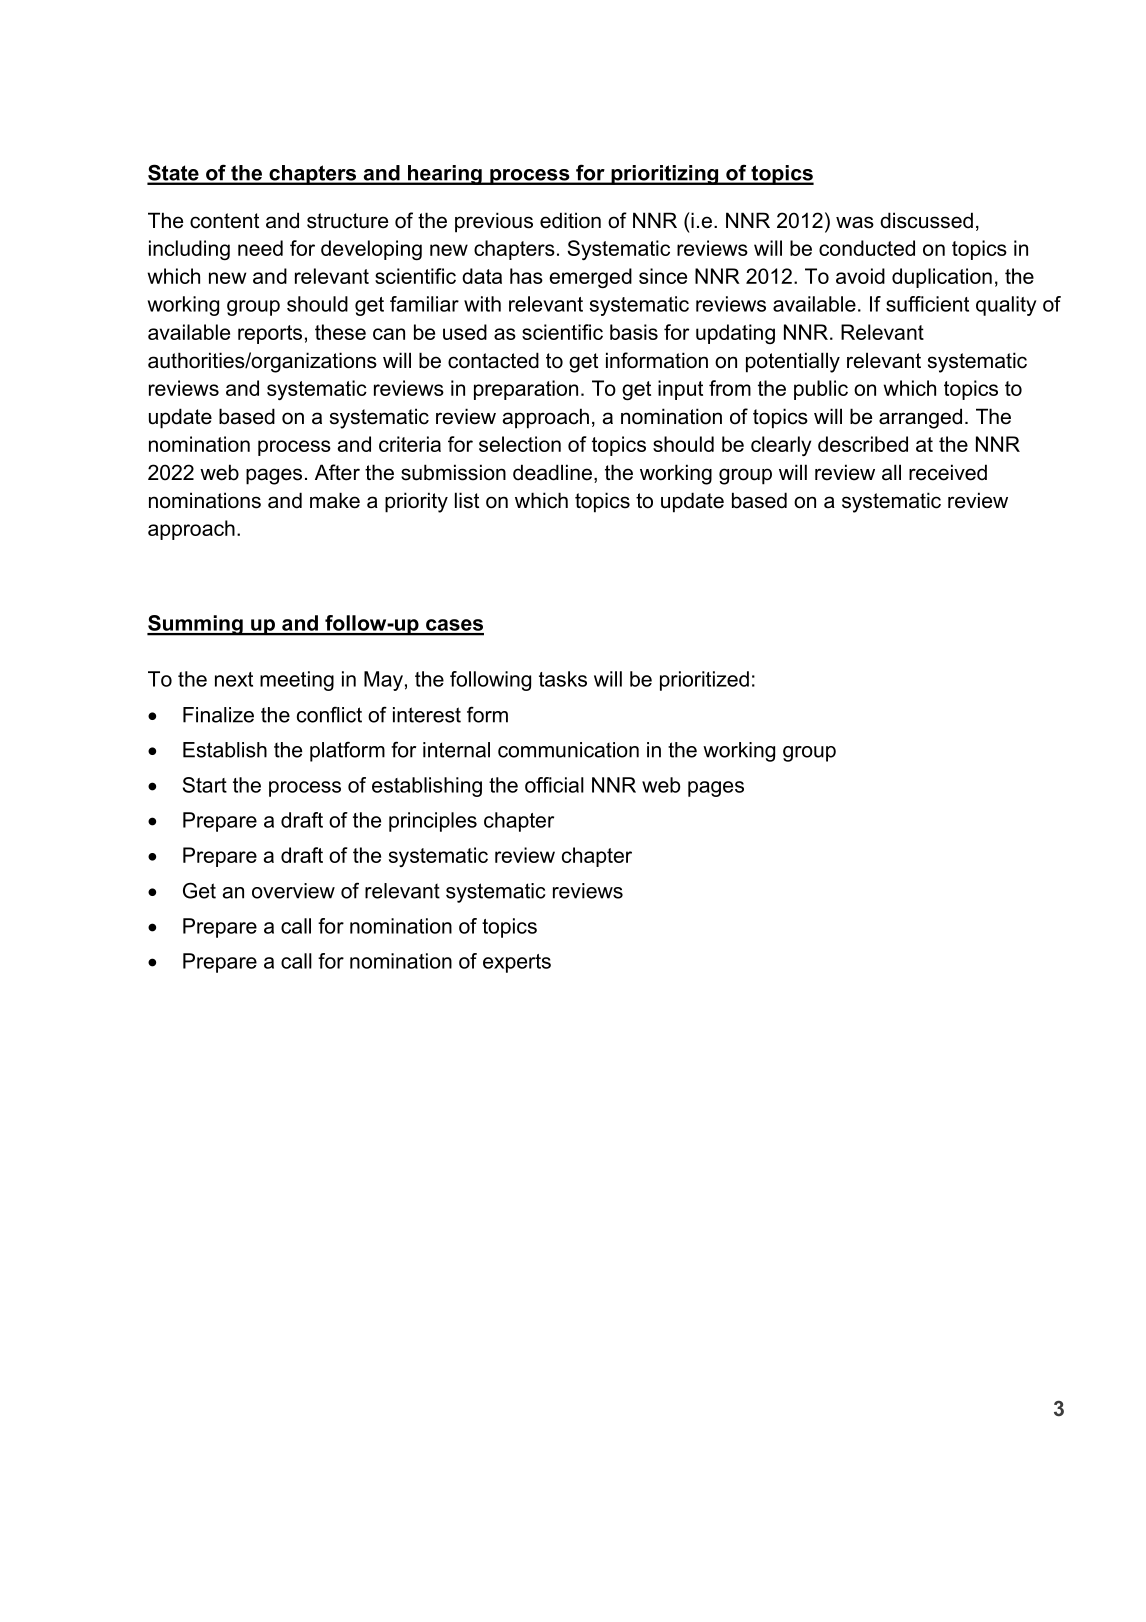  What do you see at coordinates (337, 472) in the page?
I see `After` at bounding box center [337, 472].
